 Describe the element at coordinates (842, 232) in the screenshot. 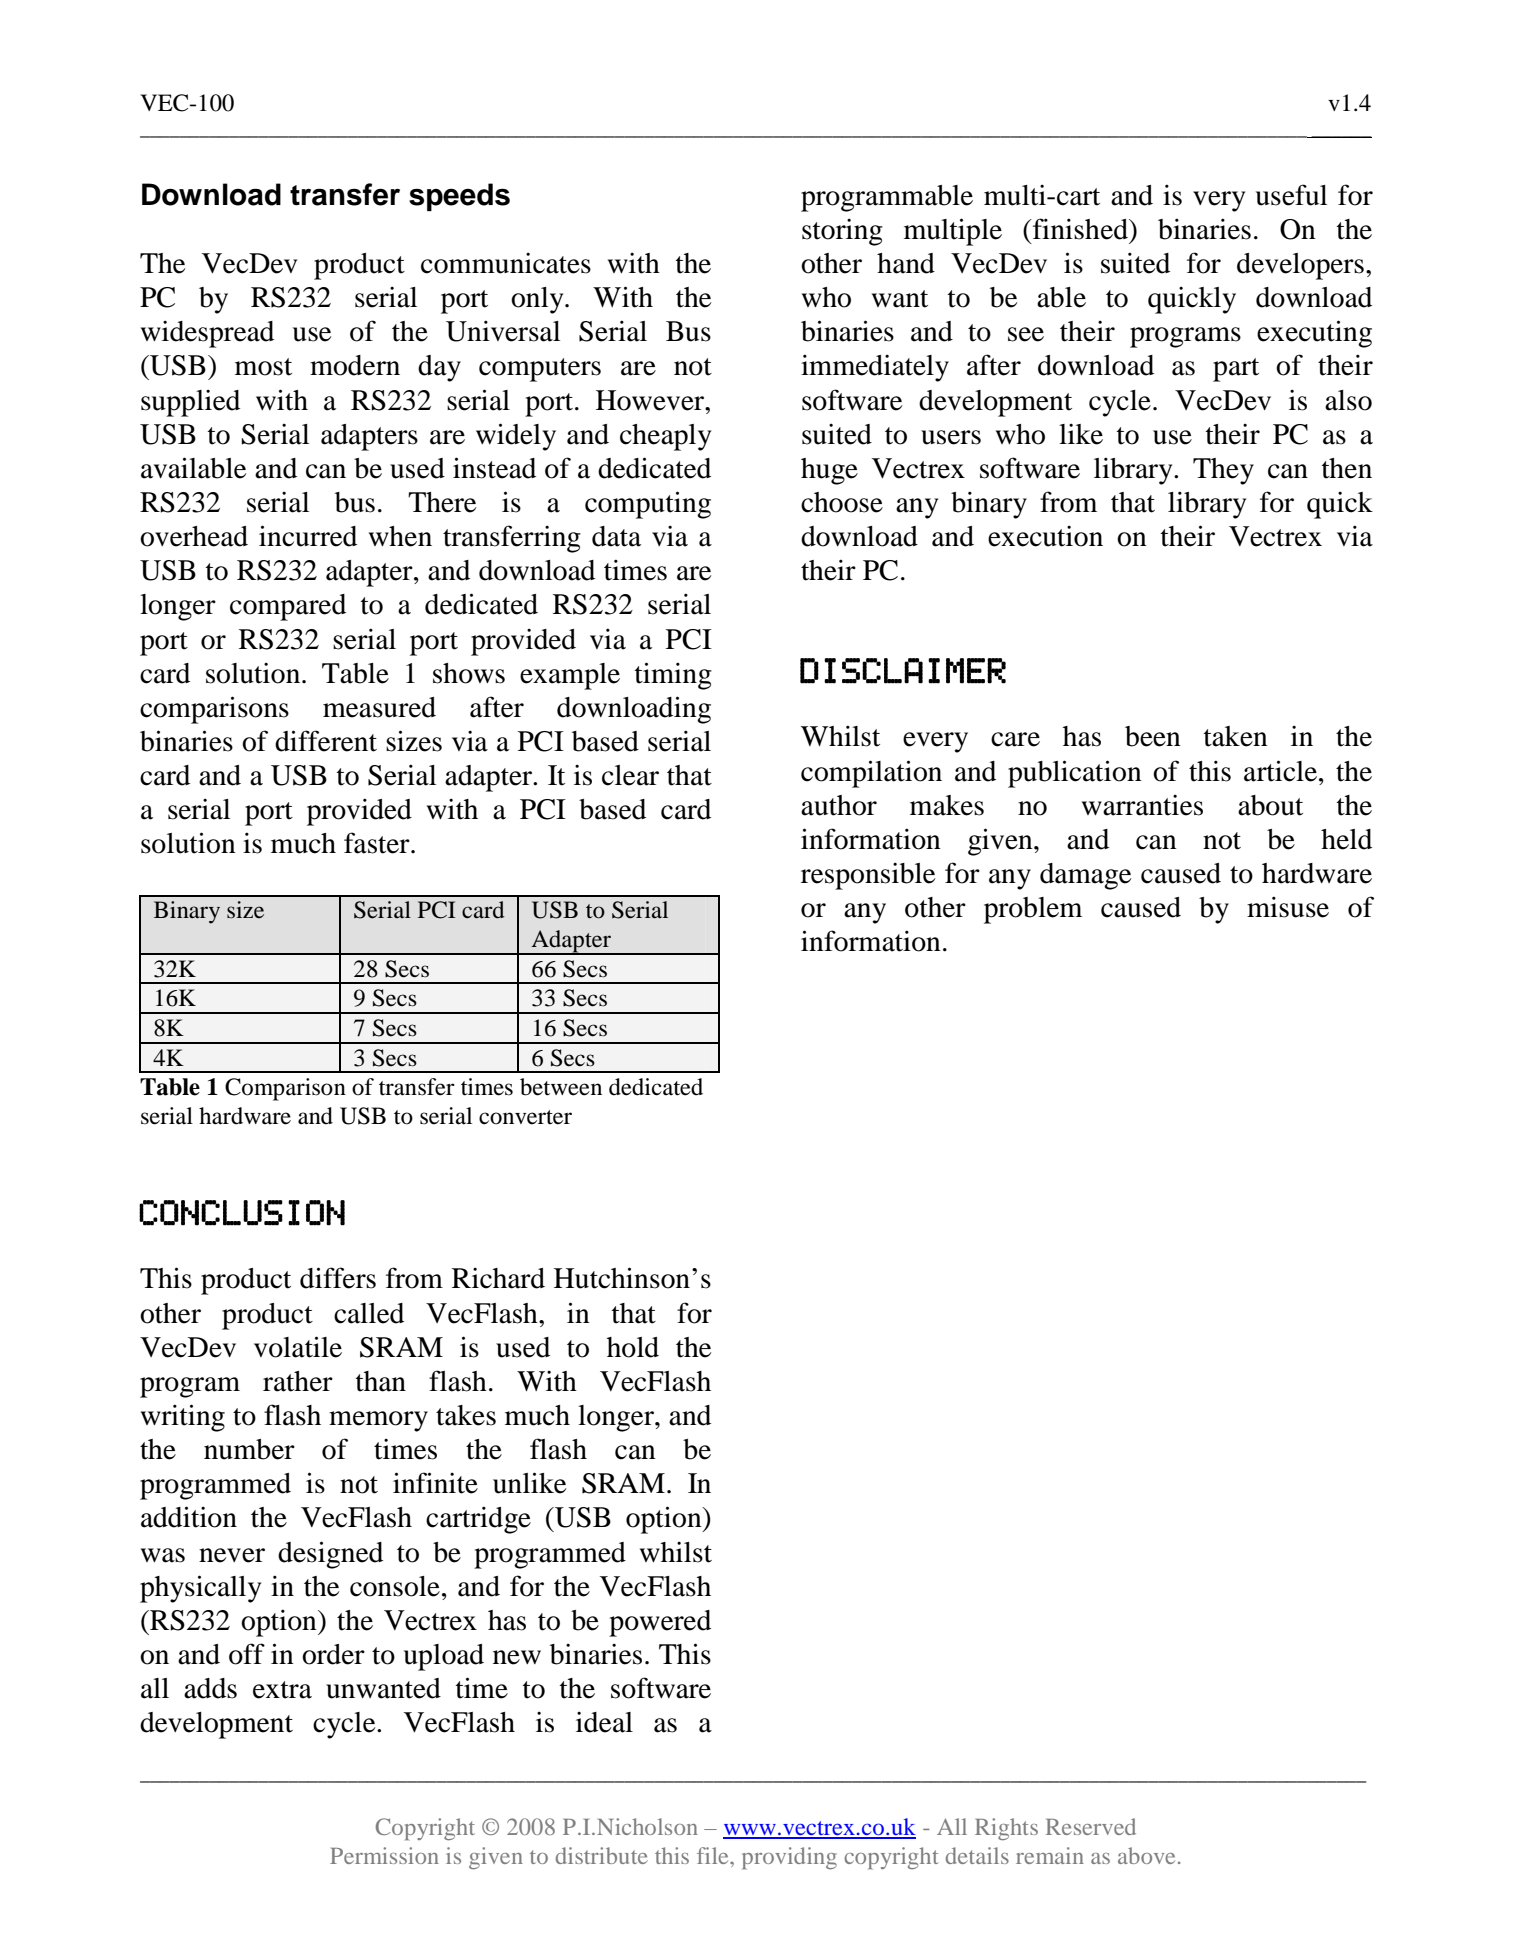

I see `storing` at that location.
